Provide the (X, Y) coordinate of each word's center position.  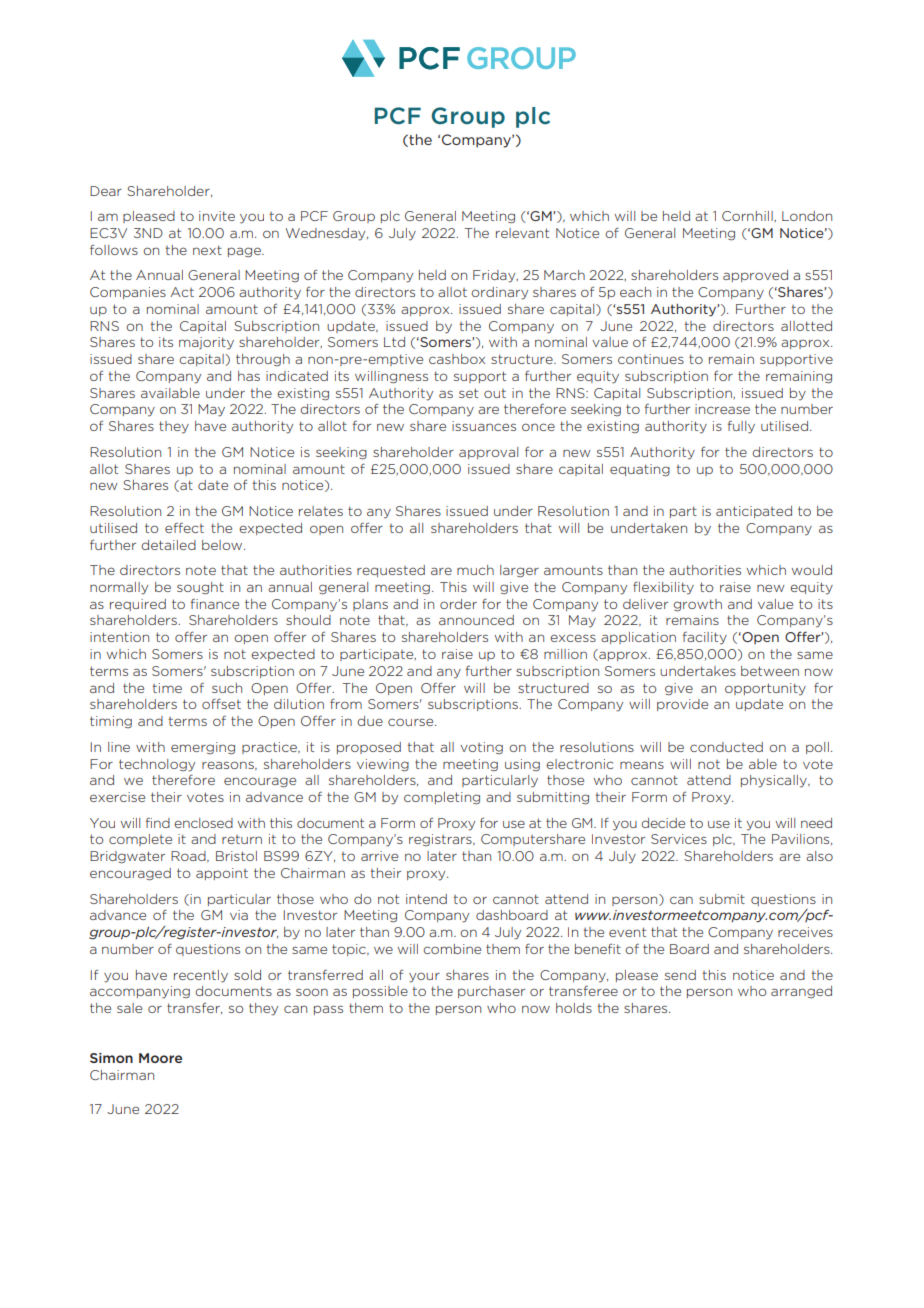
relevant (522, 233)
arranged (801, 992)
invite (217, 216)
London (807, 216)
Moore (160, 1058)
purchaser (491, 992)
